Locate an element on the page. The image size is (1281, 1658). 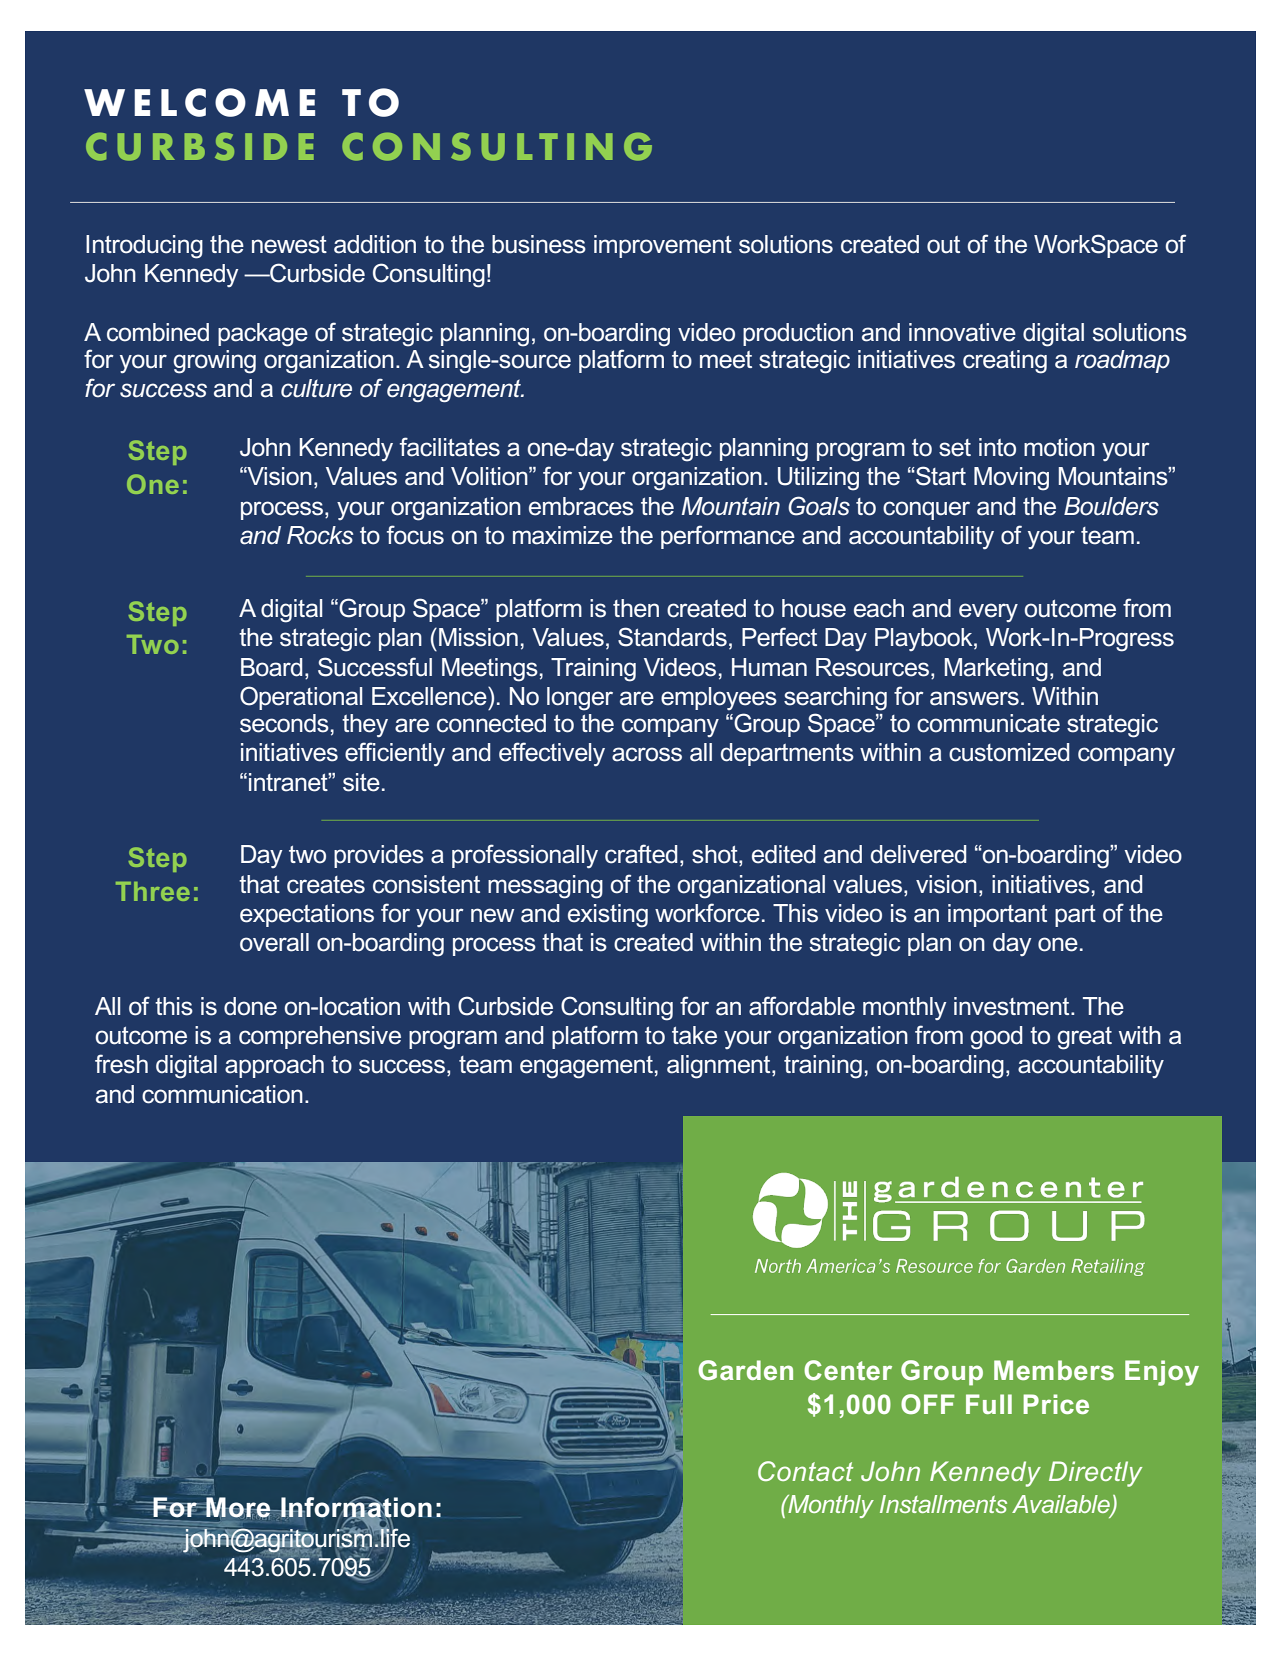
every is located at coordinates (988, 613).
